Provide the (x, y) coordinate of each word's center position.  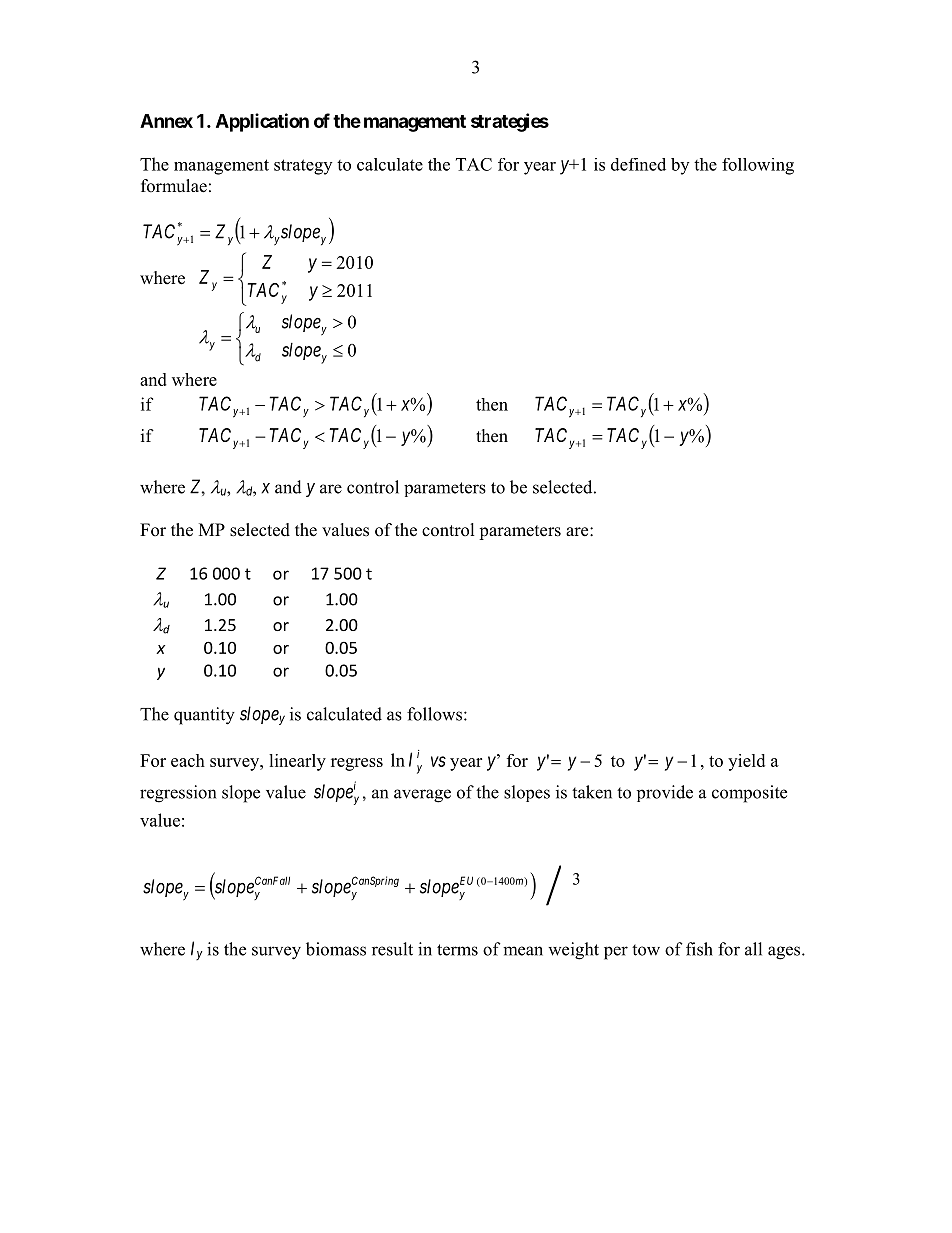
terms (457, 950)
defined (638, 164)
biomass (336, 949)
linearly (297, 762)
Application (262, 122)
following (758, 166)
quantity (204, 716)
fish (699, 949)
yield (746, 762)
